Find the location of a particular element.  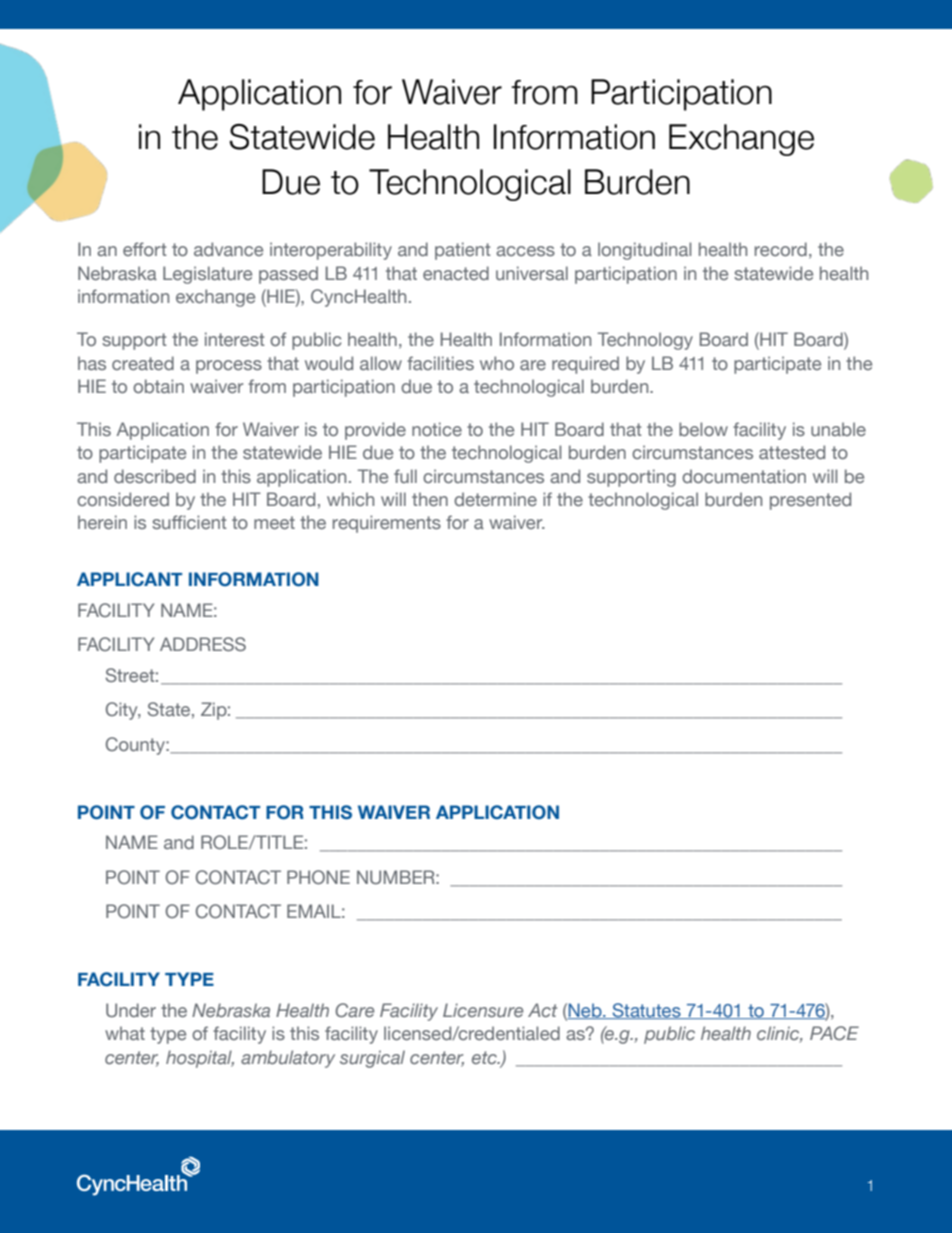

hospital is located at coordinates (200, 1059).
